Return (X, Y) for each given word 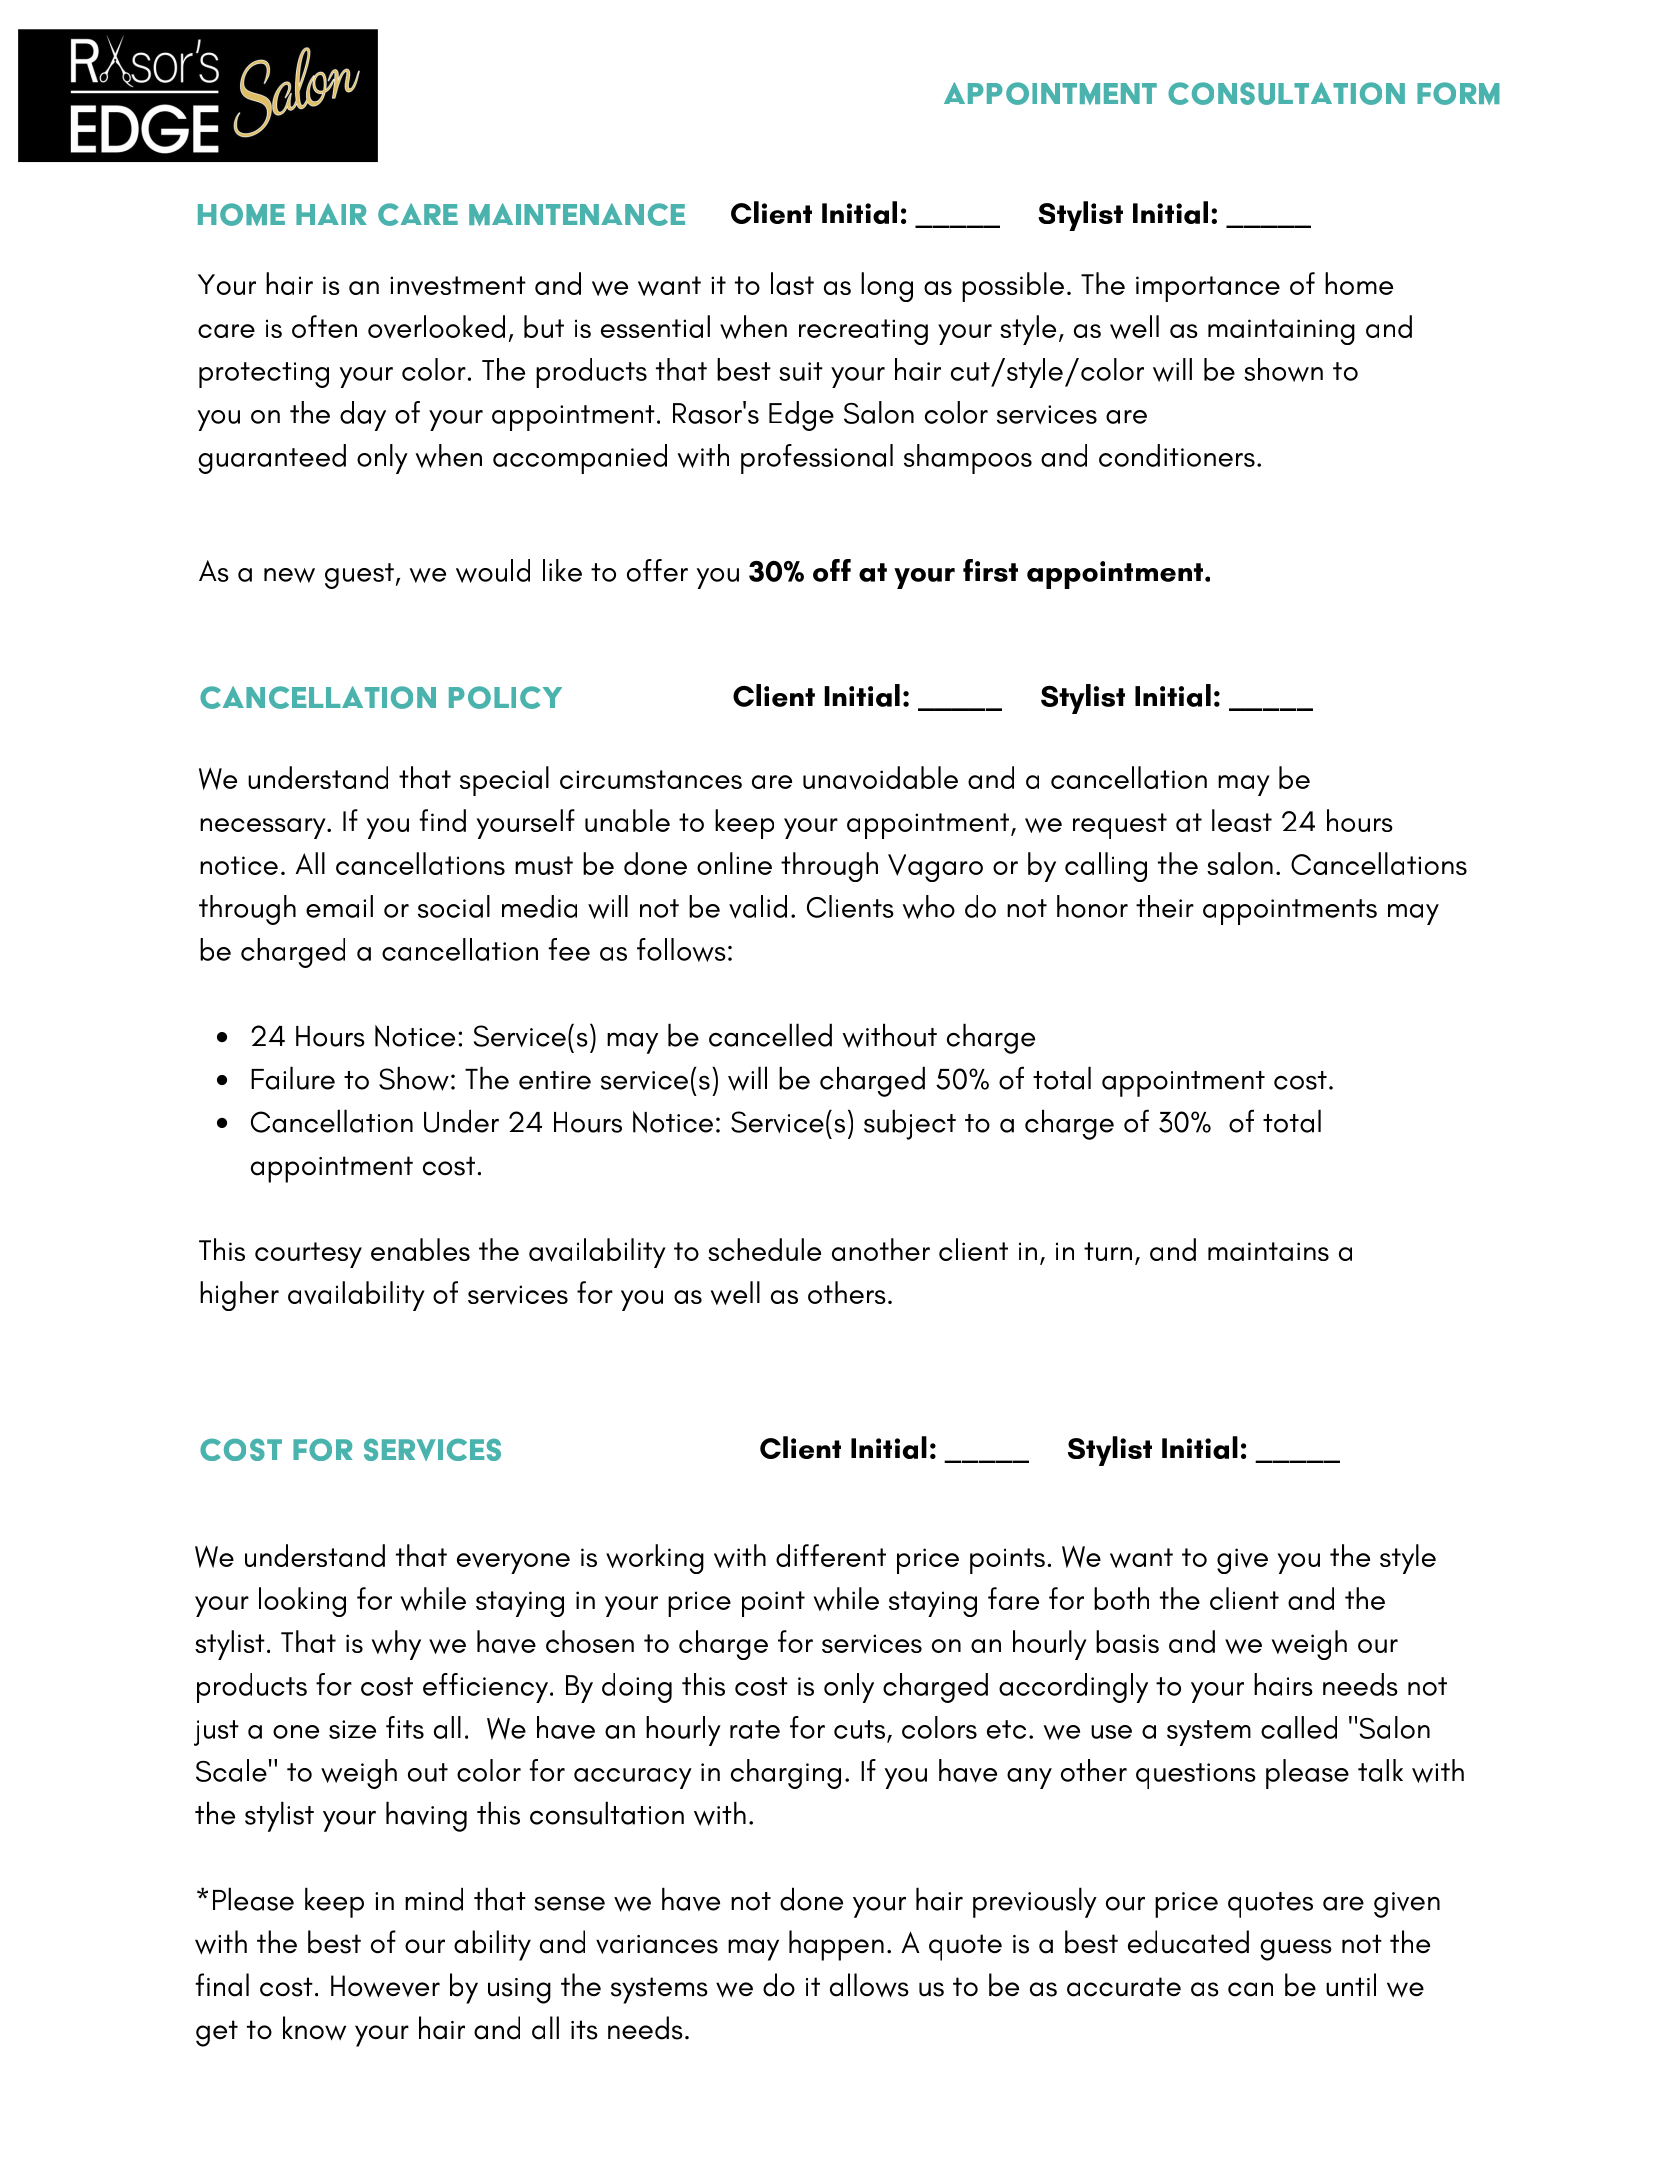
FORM (1458, 93)
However (385, 1986)
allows (869, 1985)
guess (1296, 1950)
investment (458, 286)
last (792, 283)
